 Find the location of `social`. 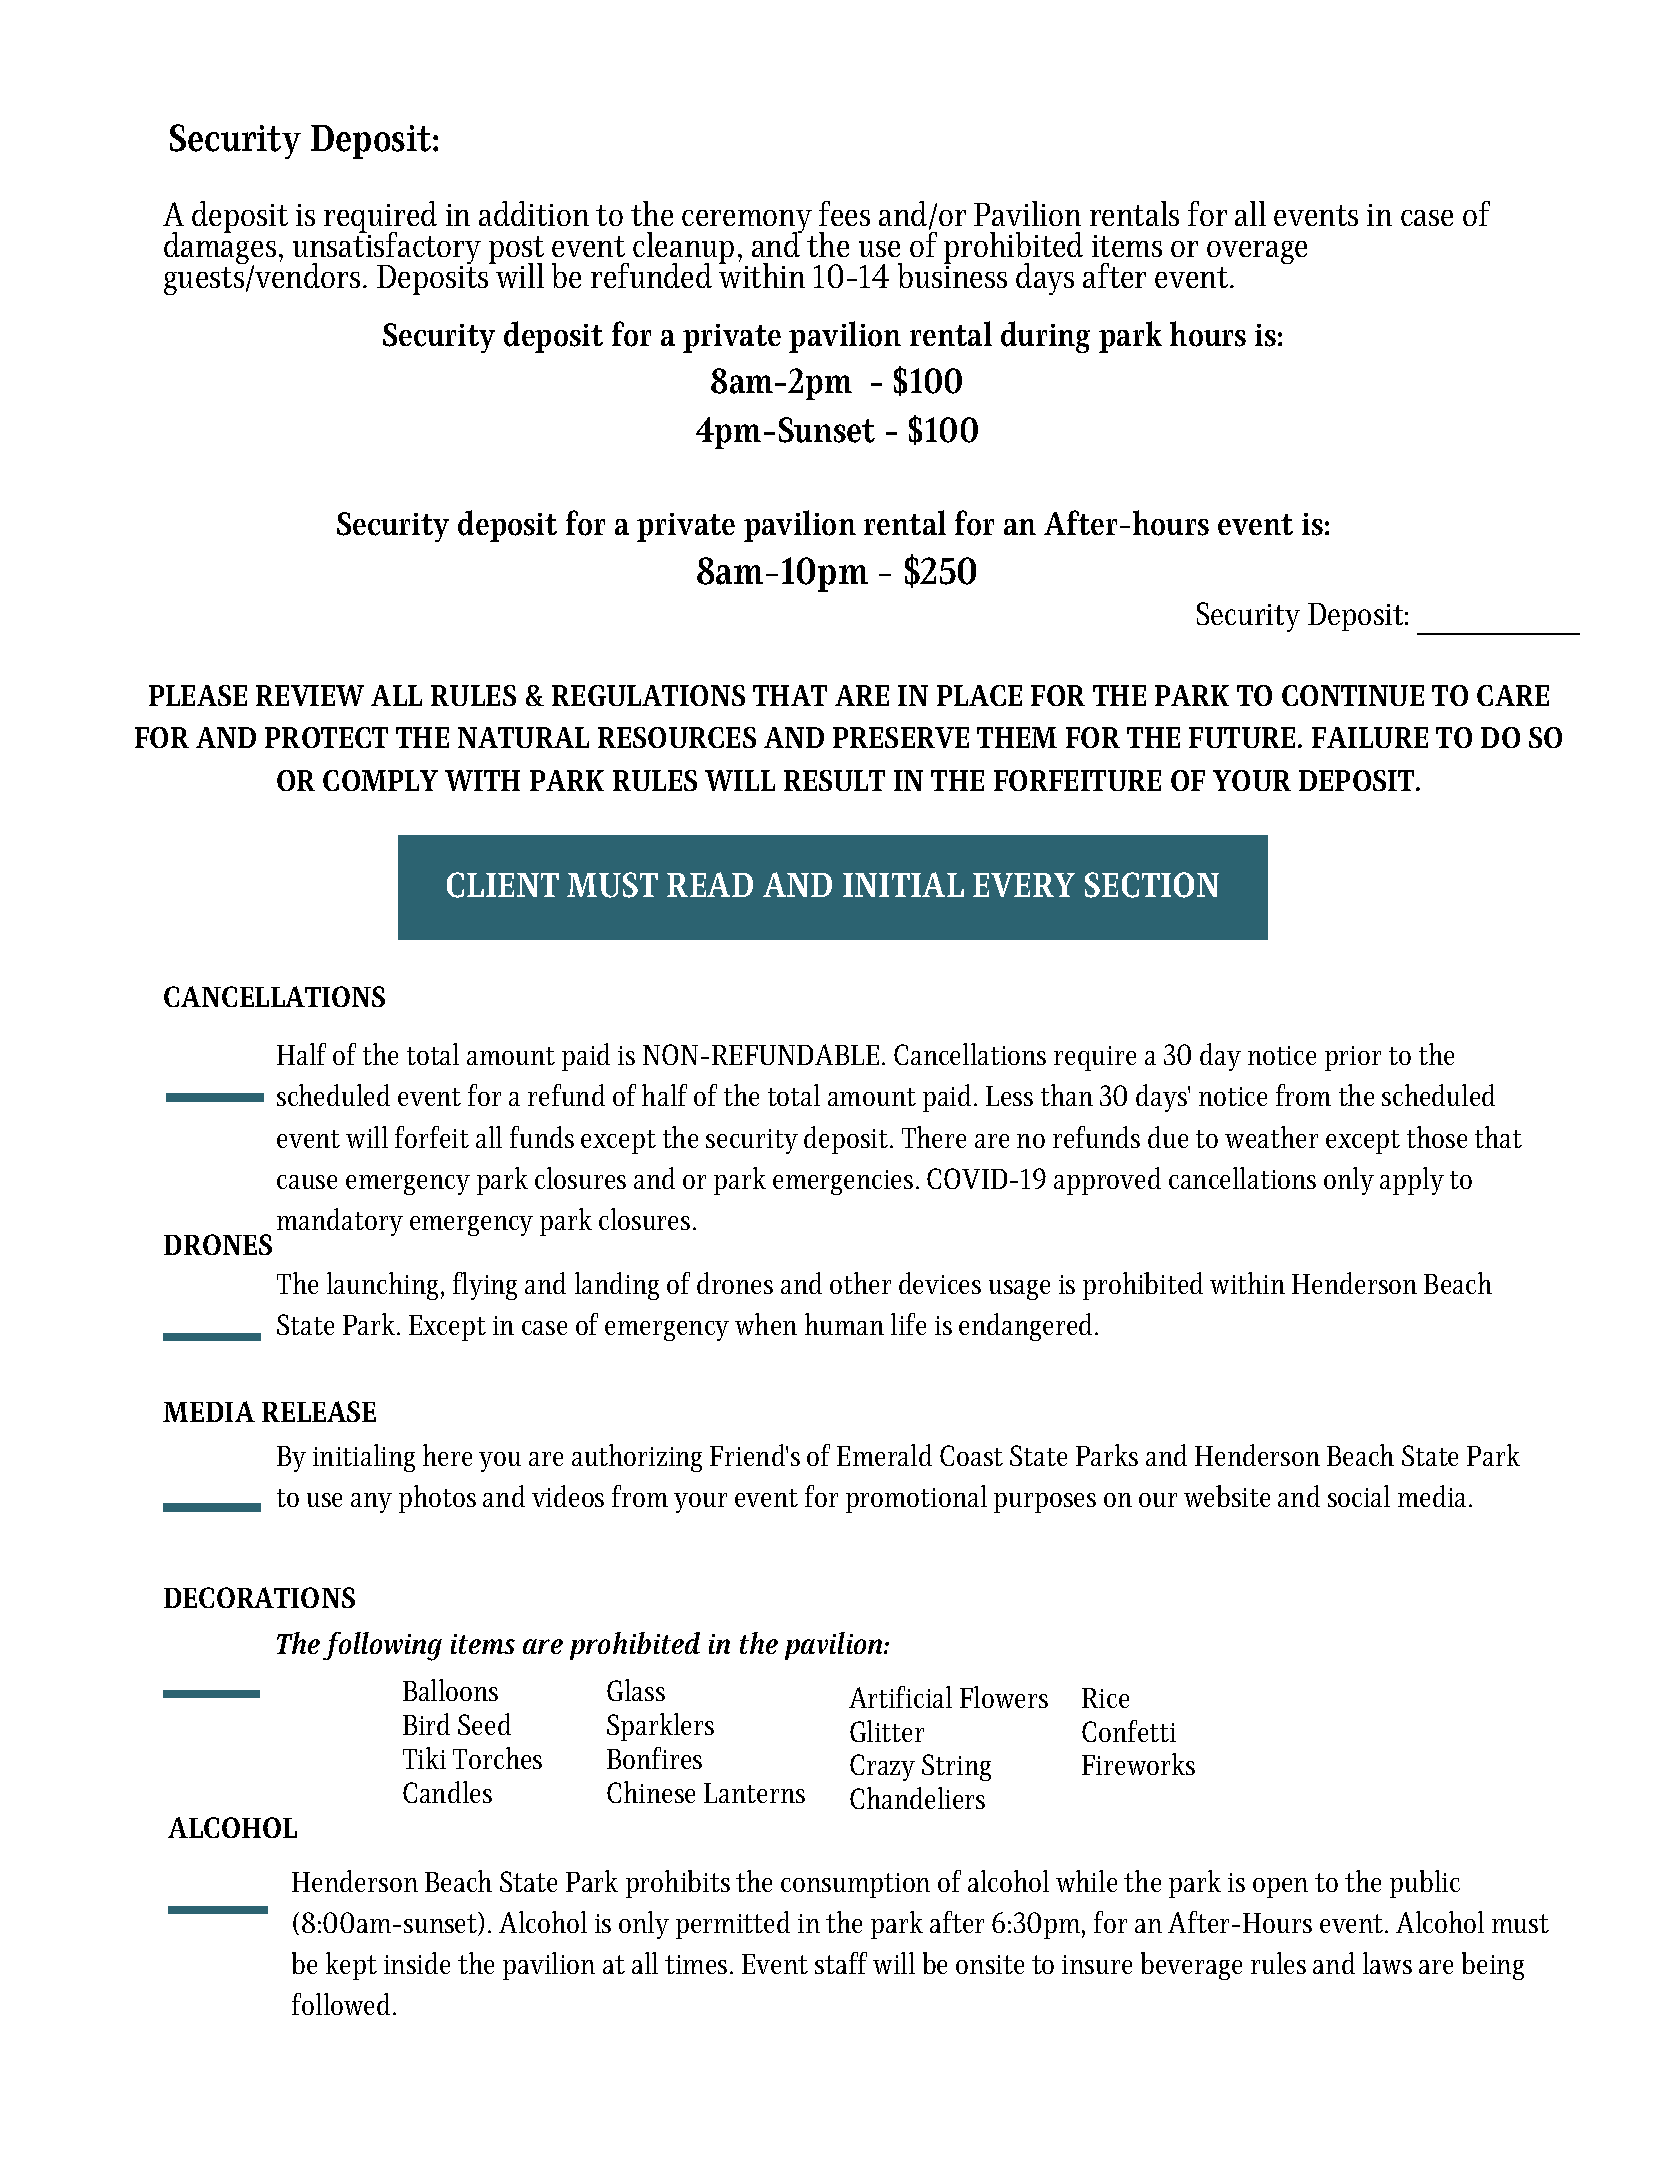

social is located at coordinates (1359, 1496).
